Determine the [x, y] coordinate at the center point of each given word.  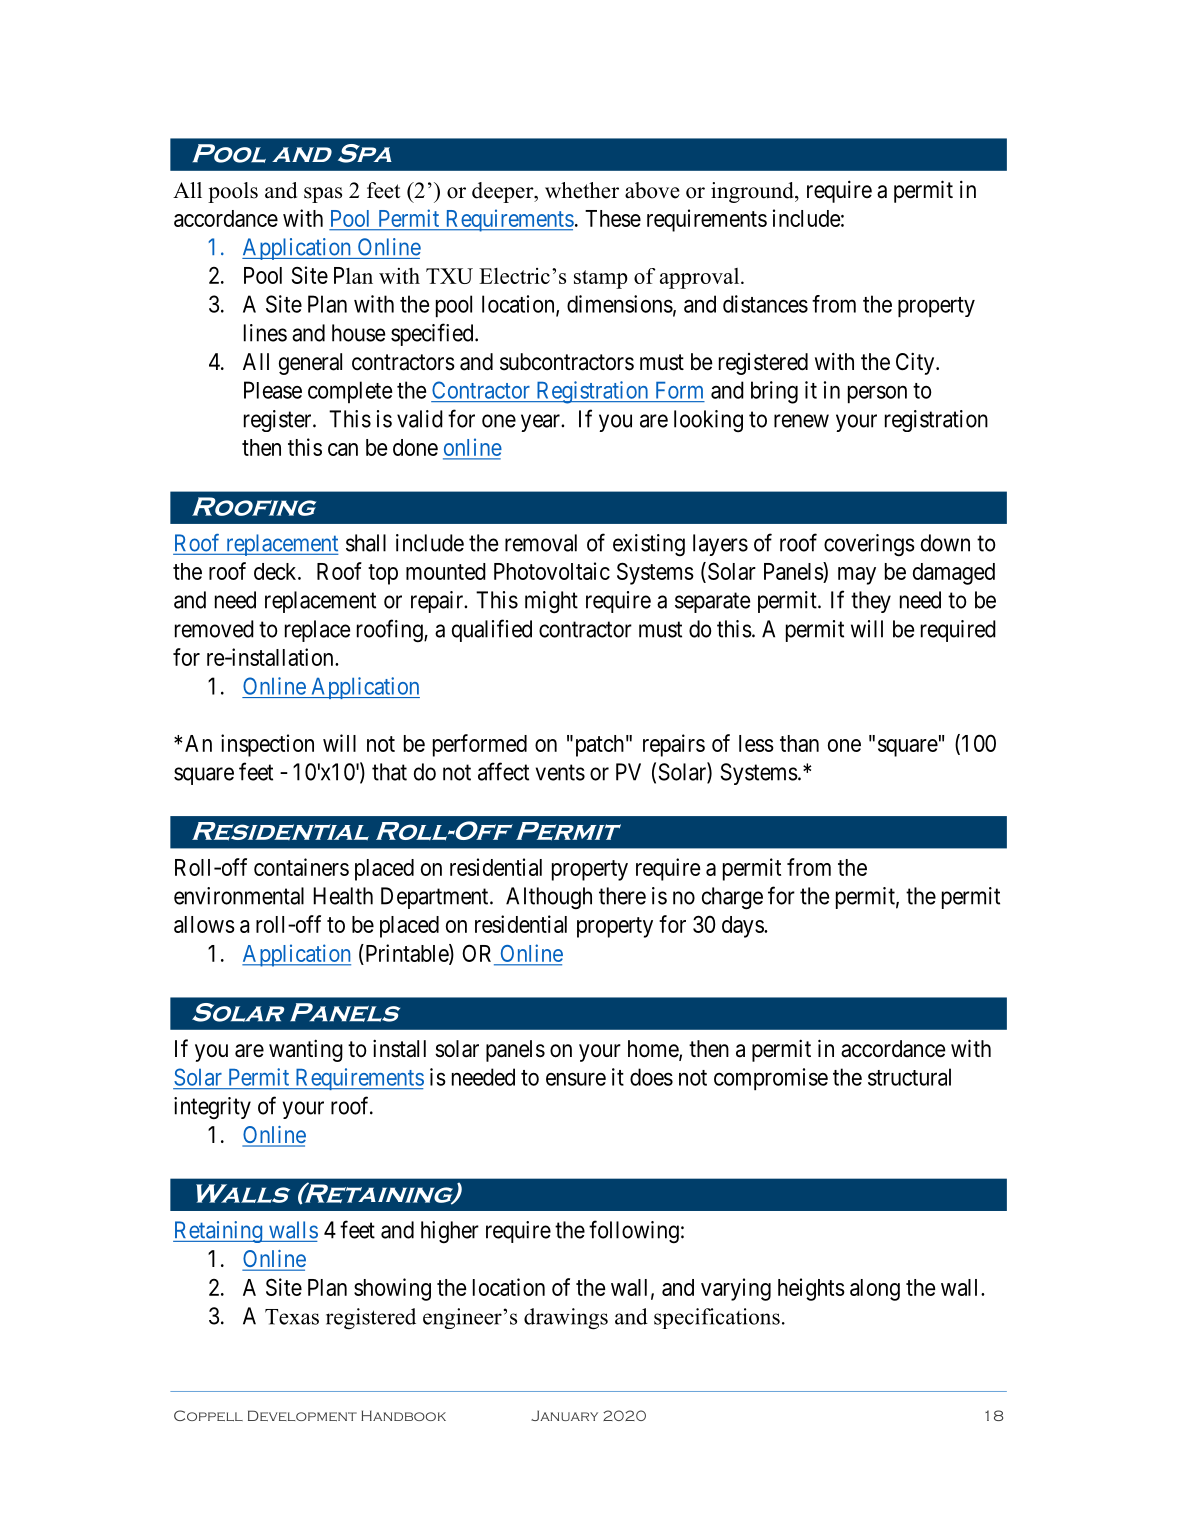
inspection [267, 745]
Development [302, 1415]
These [613, 218]
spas [323, 195]
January [564, 1415]
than [799, 743]
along [875, 1290]
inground [753, 192]
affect [503, 771]
